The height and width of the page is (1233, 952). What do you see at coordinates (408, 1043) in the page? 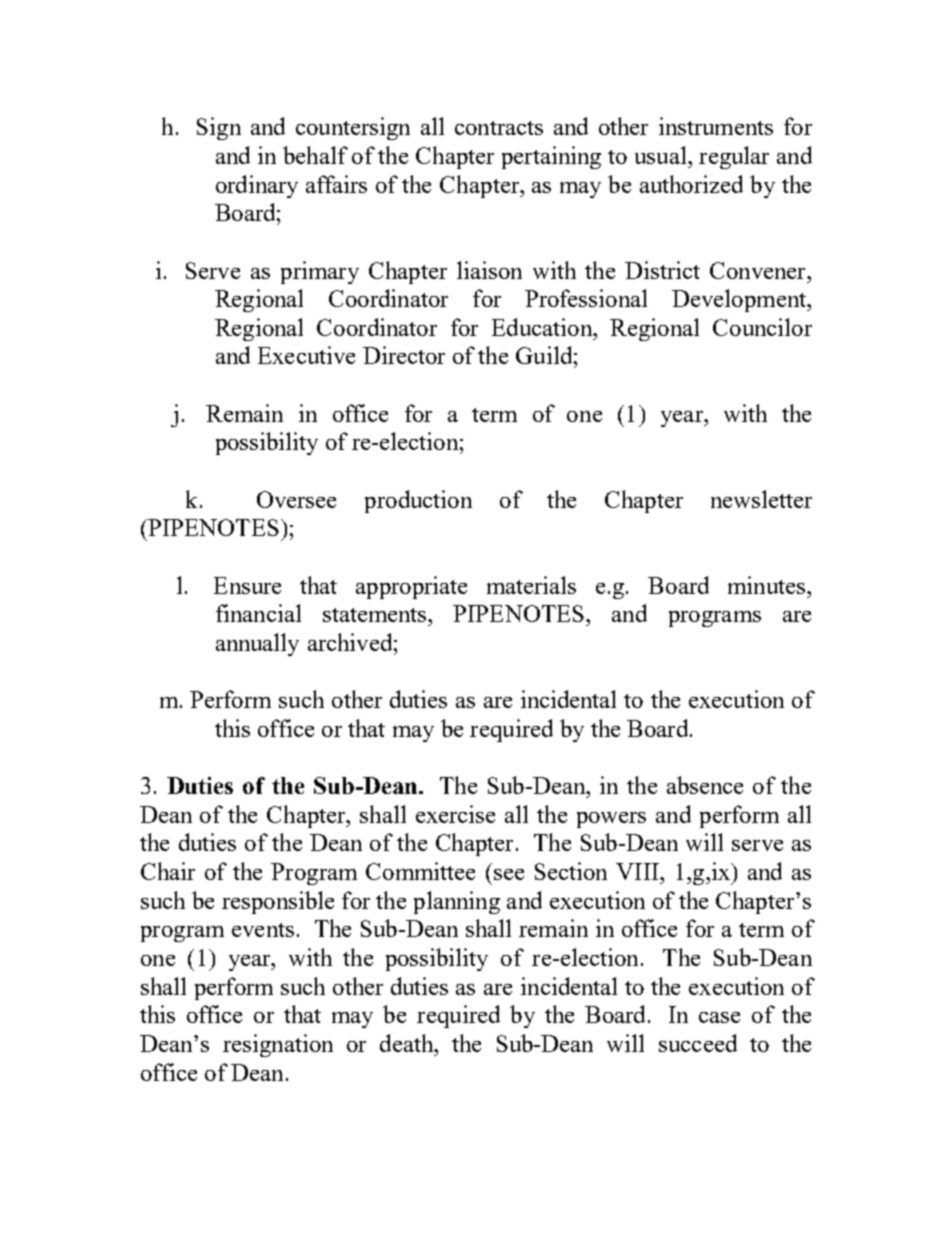
I see `death` at bounding box center [408, 1043].
